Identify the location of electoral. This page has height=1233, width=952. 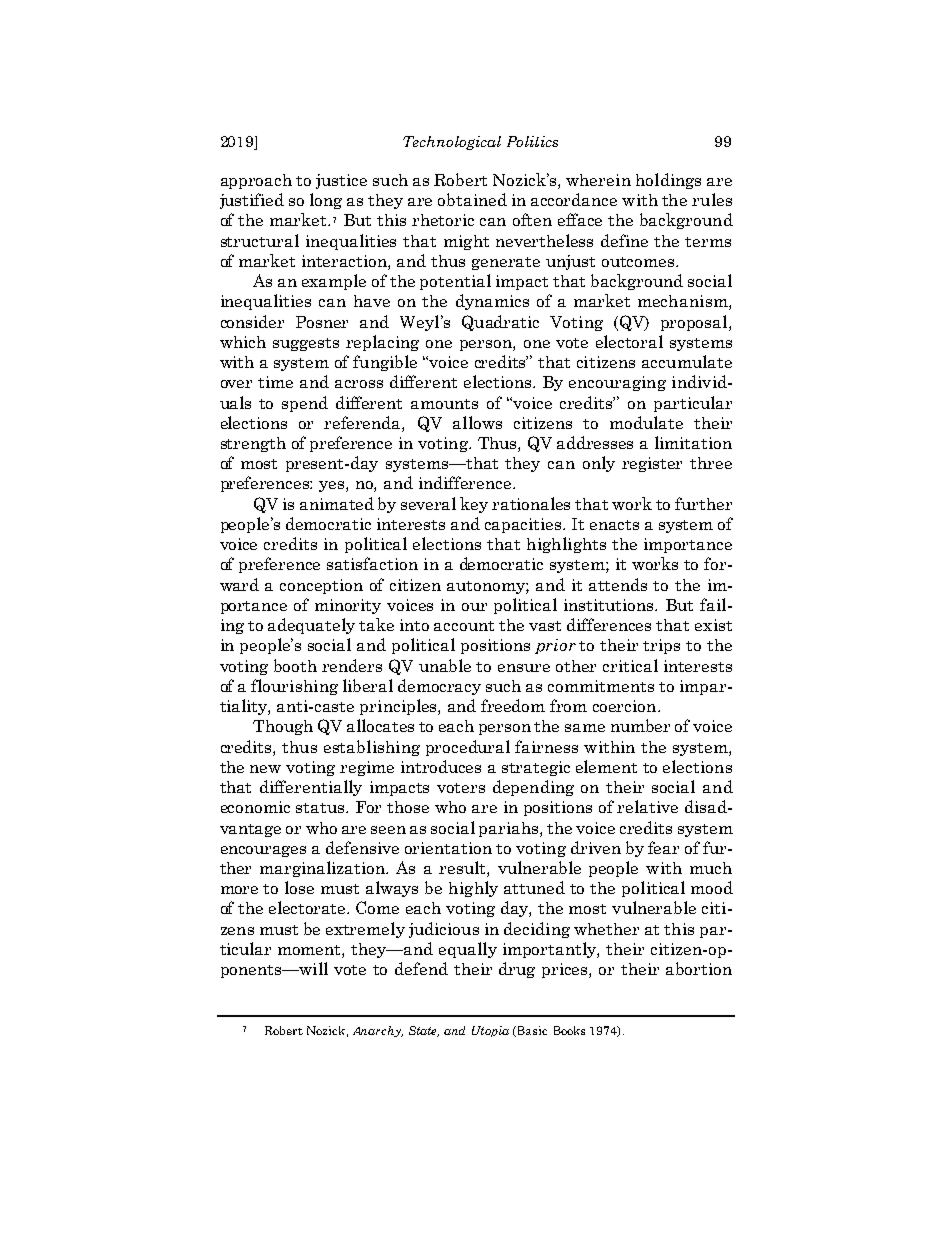
(629, 341).
